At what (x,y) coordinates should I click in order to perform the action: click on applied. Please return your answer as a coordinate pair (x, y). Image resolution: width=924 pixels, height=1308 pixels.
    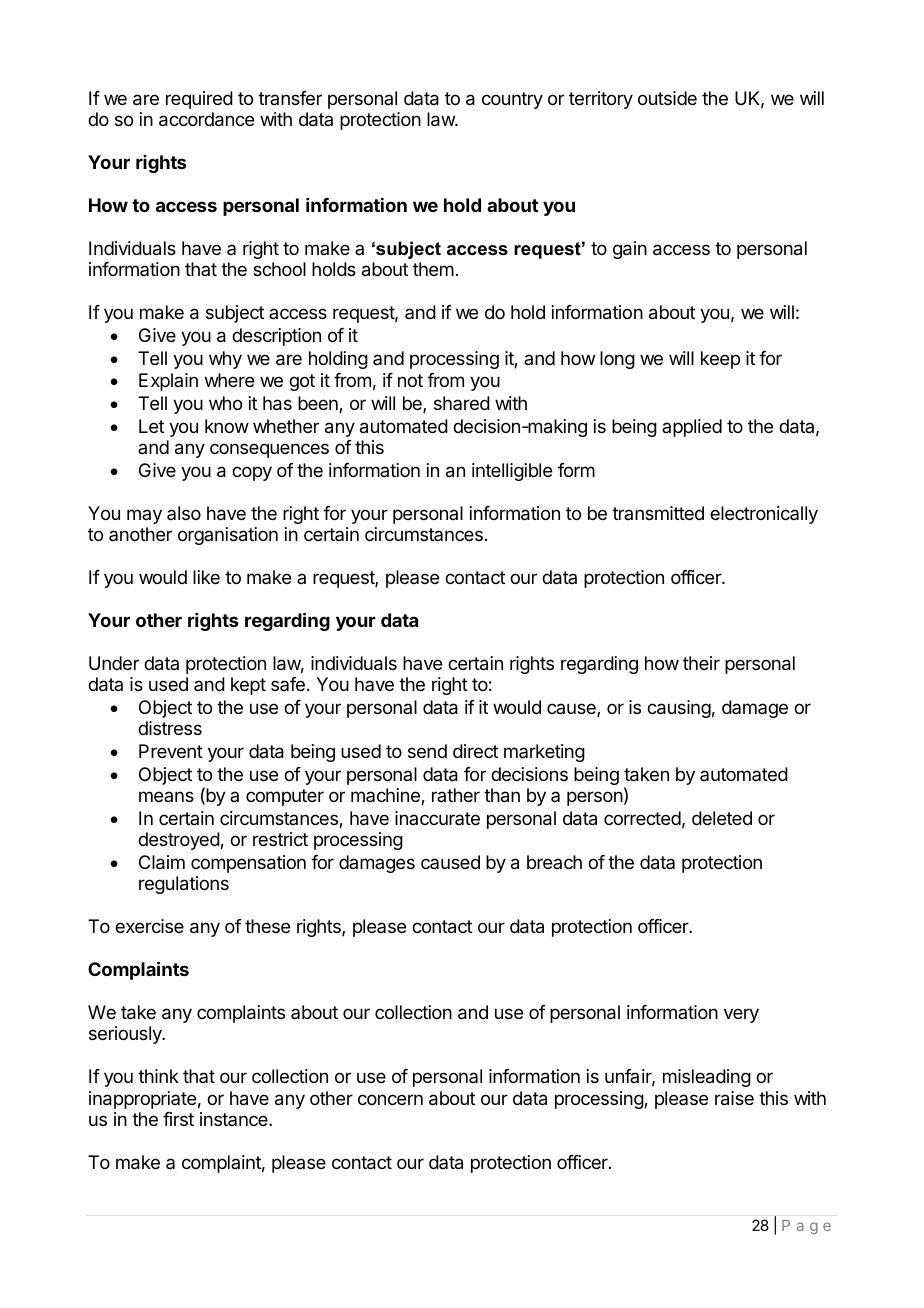
    Looking at the image, I should click on (692, 428).
